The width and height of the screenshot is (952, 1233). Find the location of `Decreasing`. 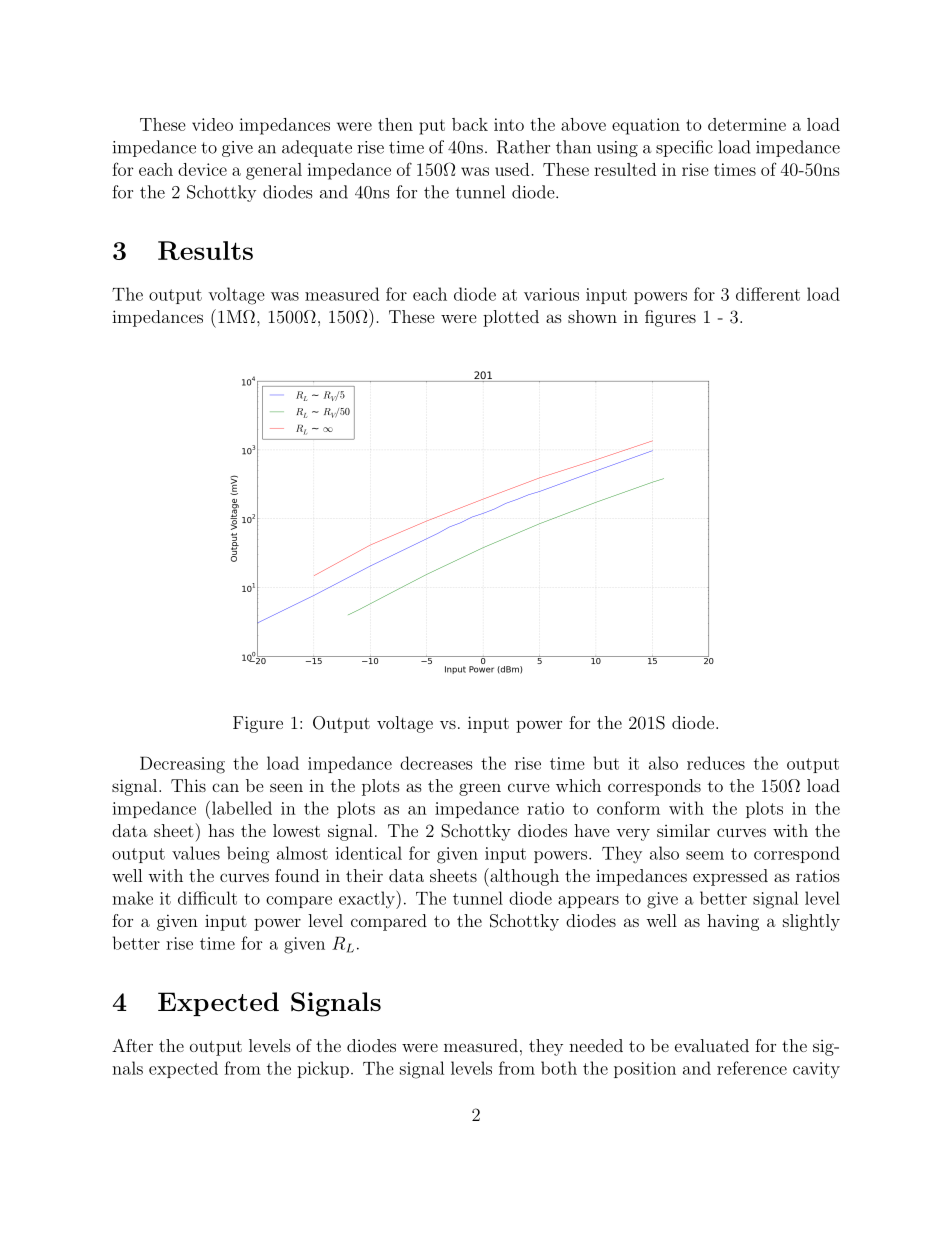

Decreasing is located at coordinates (182, 765).
